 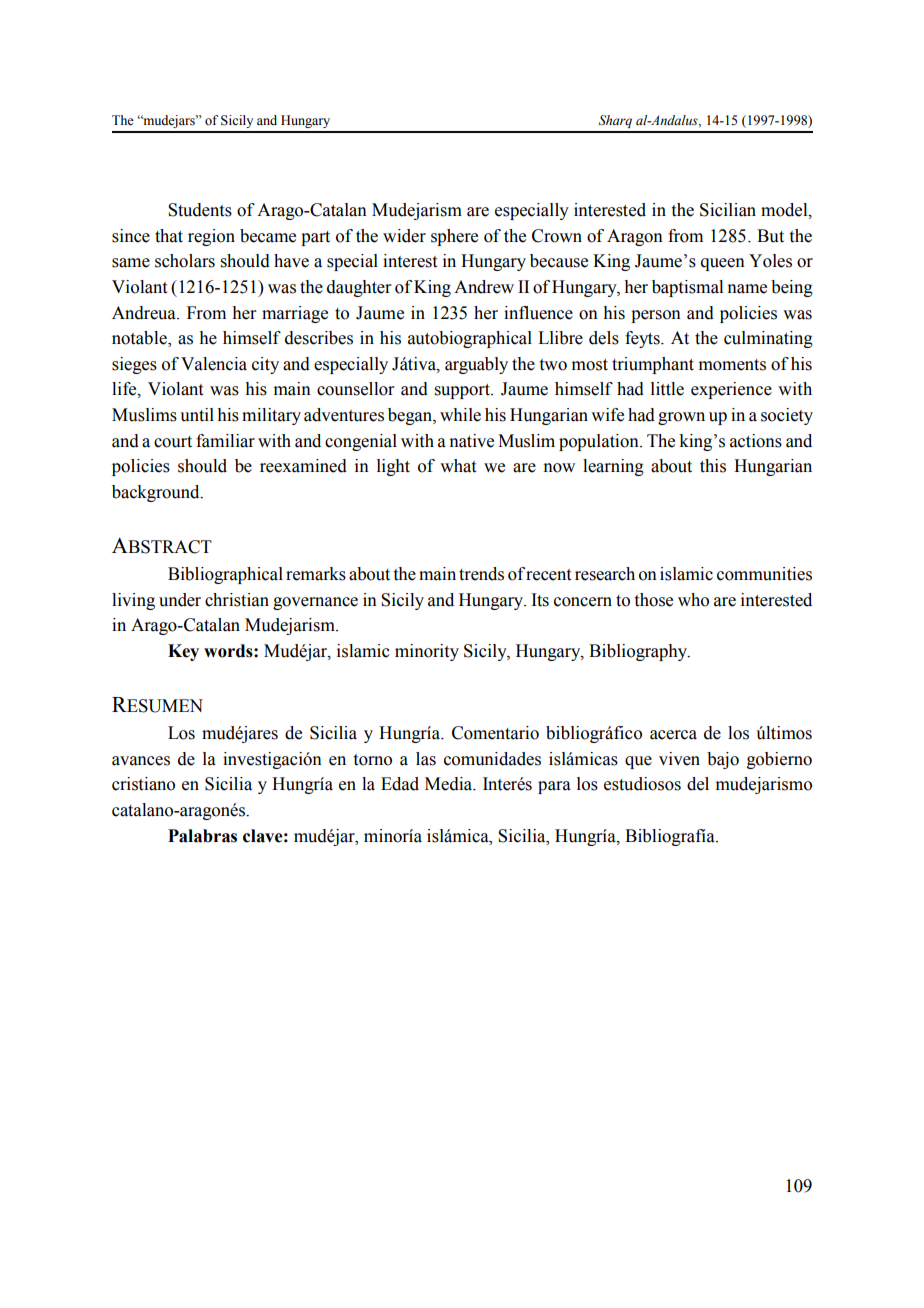 What do you see at coordinates (157, 493) in the image?
I see `background` at bounding box center [157, 493].
